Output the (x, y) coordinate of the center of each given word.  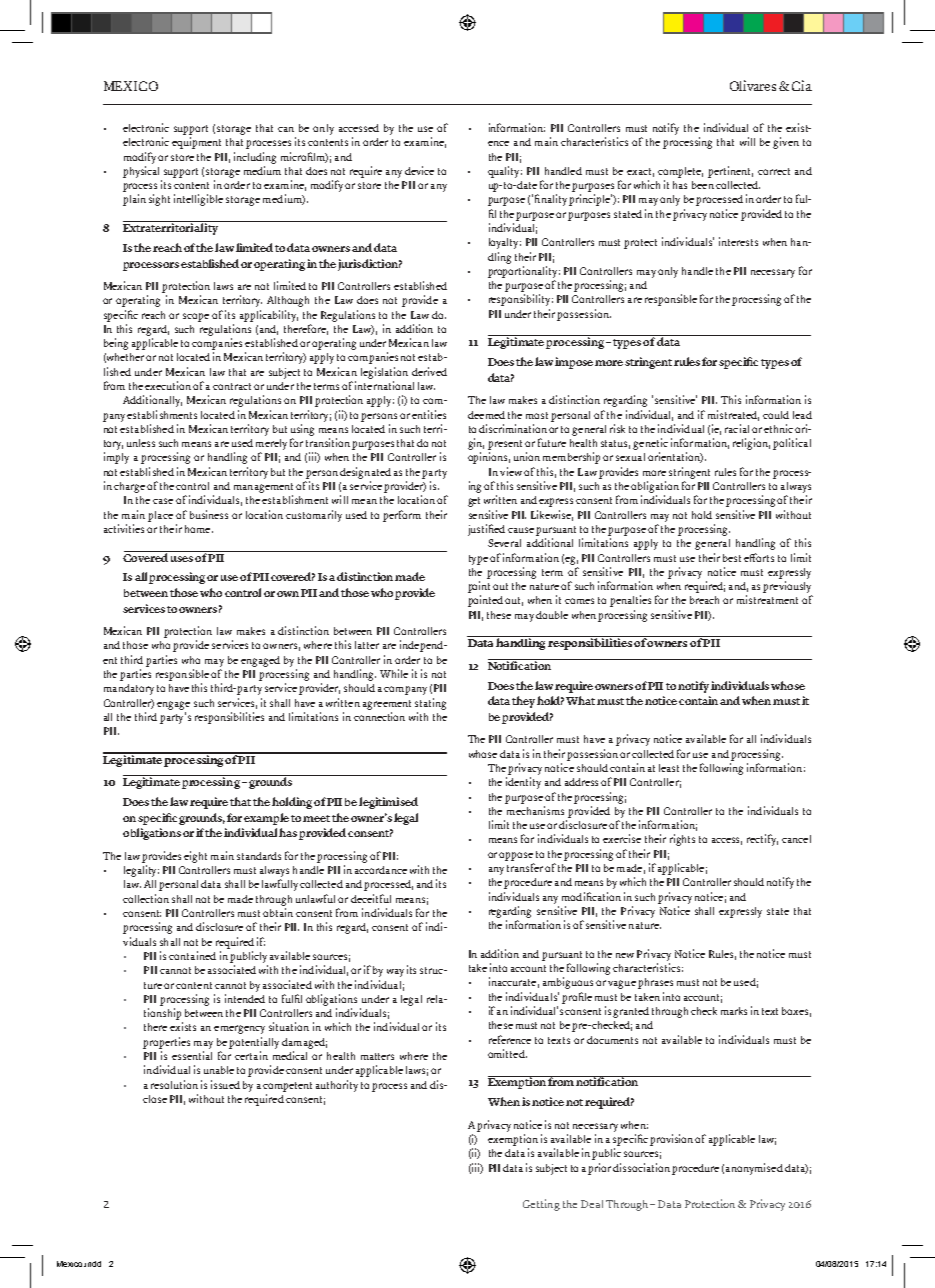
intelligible (198, 200)
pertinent (730, 172)
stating (430, 704)
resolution (174, 1084)
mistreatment (767, 599)
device (419, 170)
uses (182, 559)
